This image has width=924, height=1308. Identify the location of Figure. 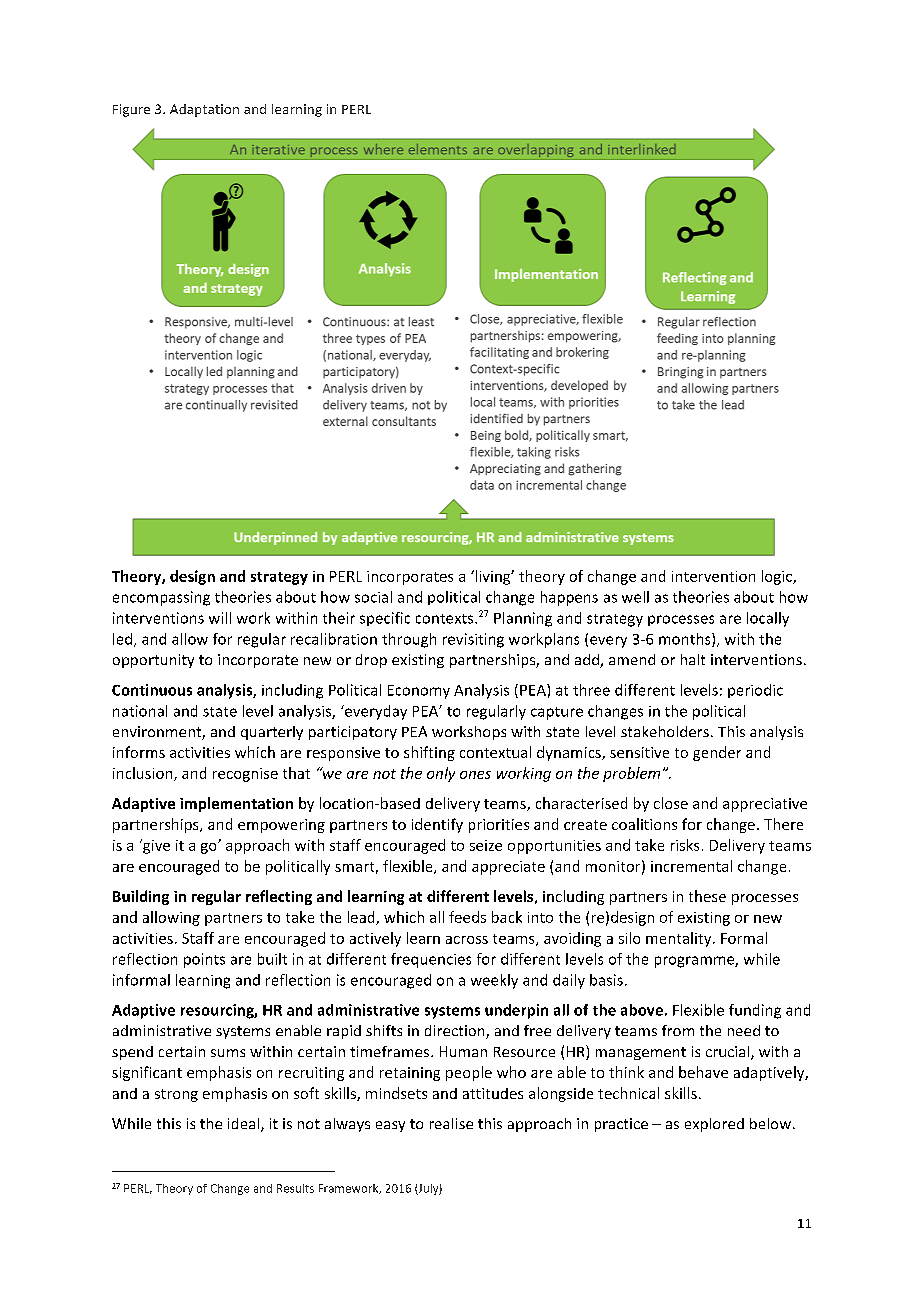
(131, 110).
